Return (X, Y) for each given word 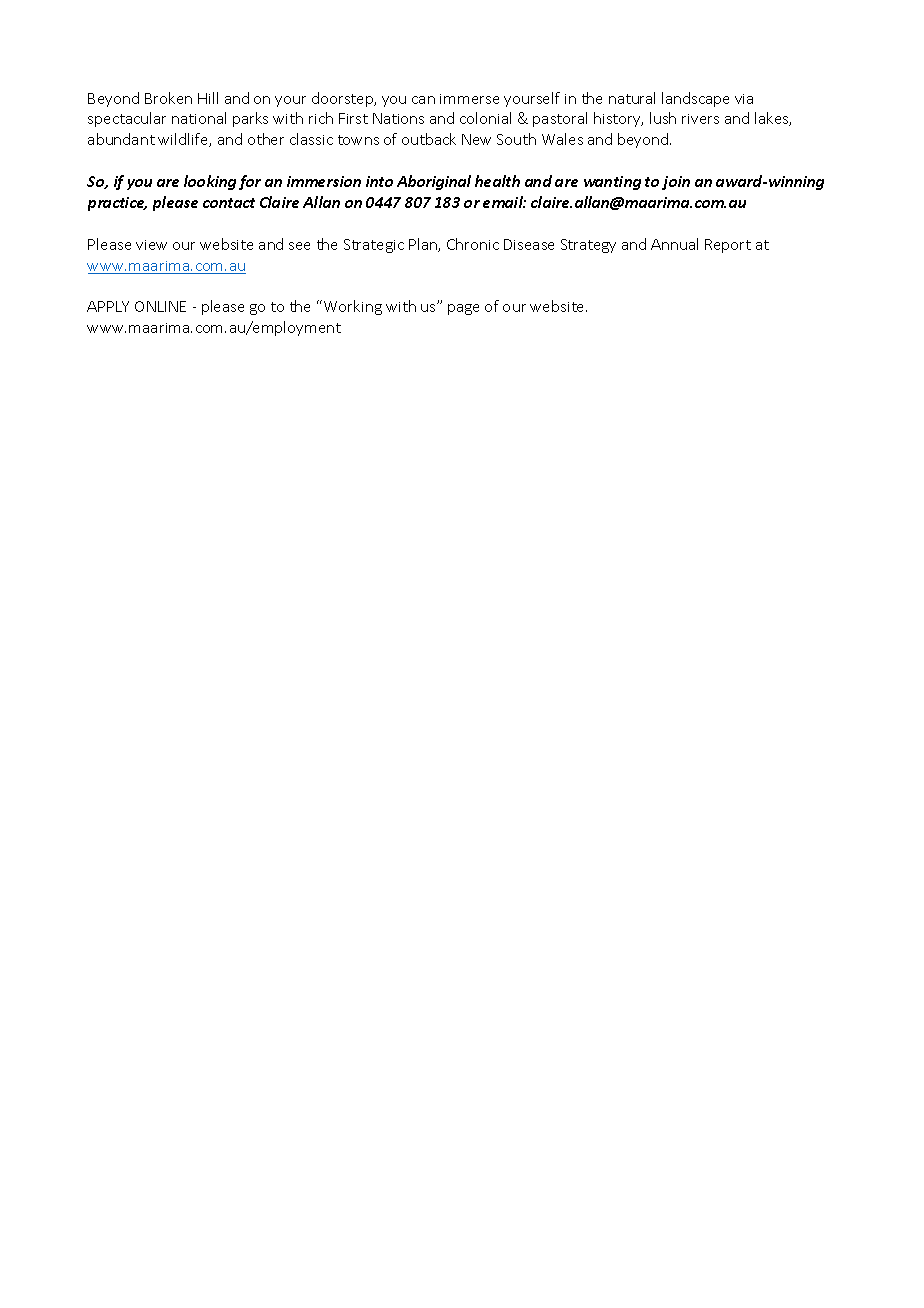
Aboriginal (434, 182)
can (423, 100)
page (463, 309)
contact (229, 203)
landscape (695, 99)
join (676, 183)
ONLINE (160, 306)
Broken (168, 98)
